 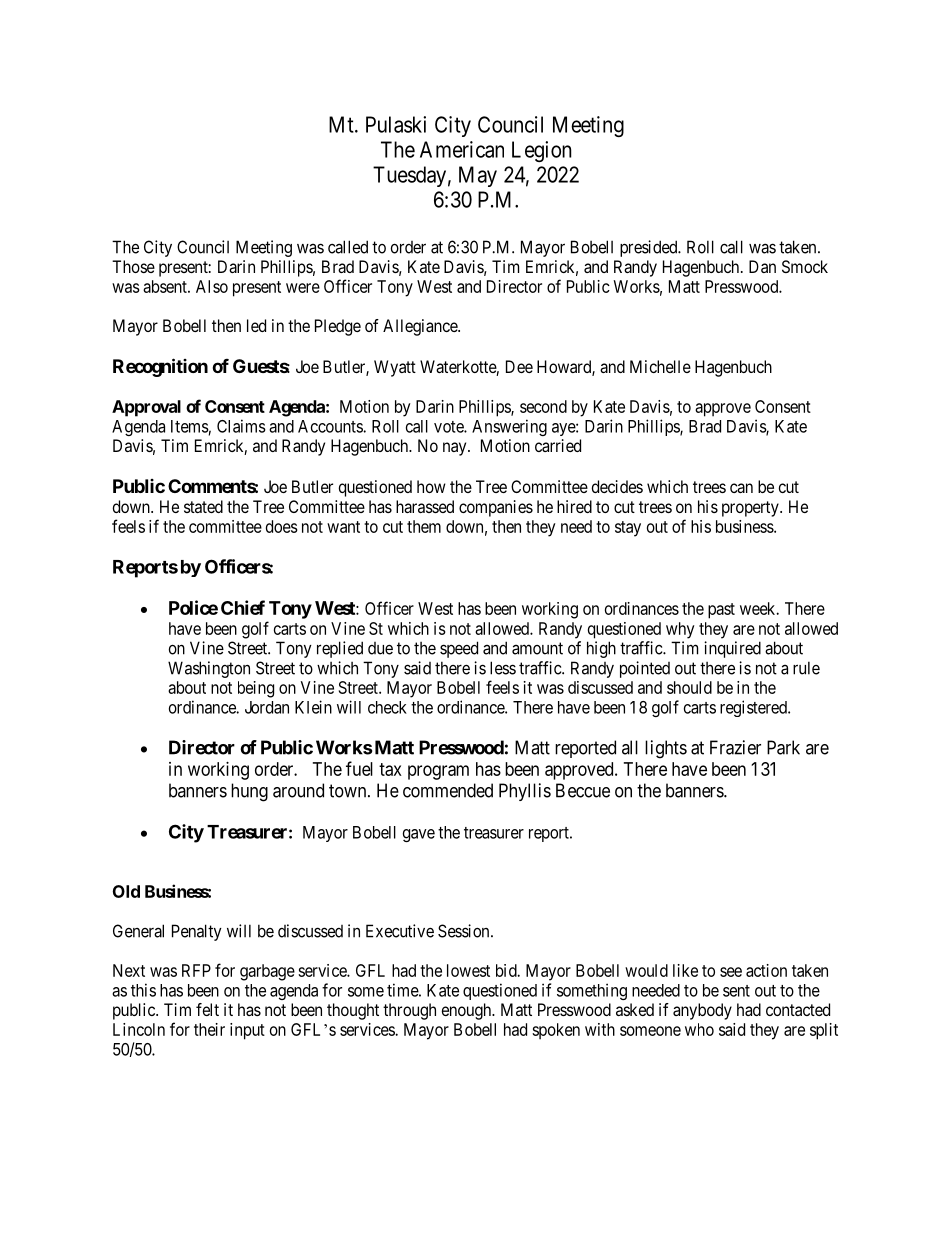 What do you see at coordinates (462, 149) in the screenshot?
I see `American` at bounding box center [462, 149].
